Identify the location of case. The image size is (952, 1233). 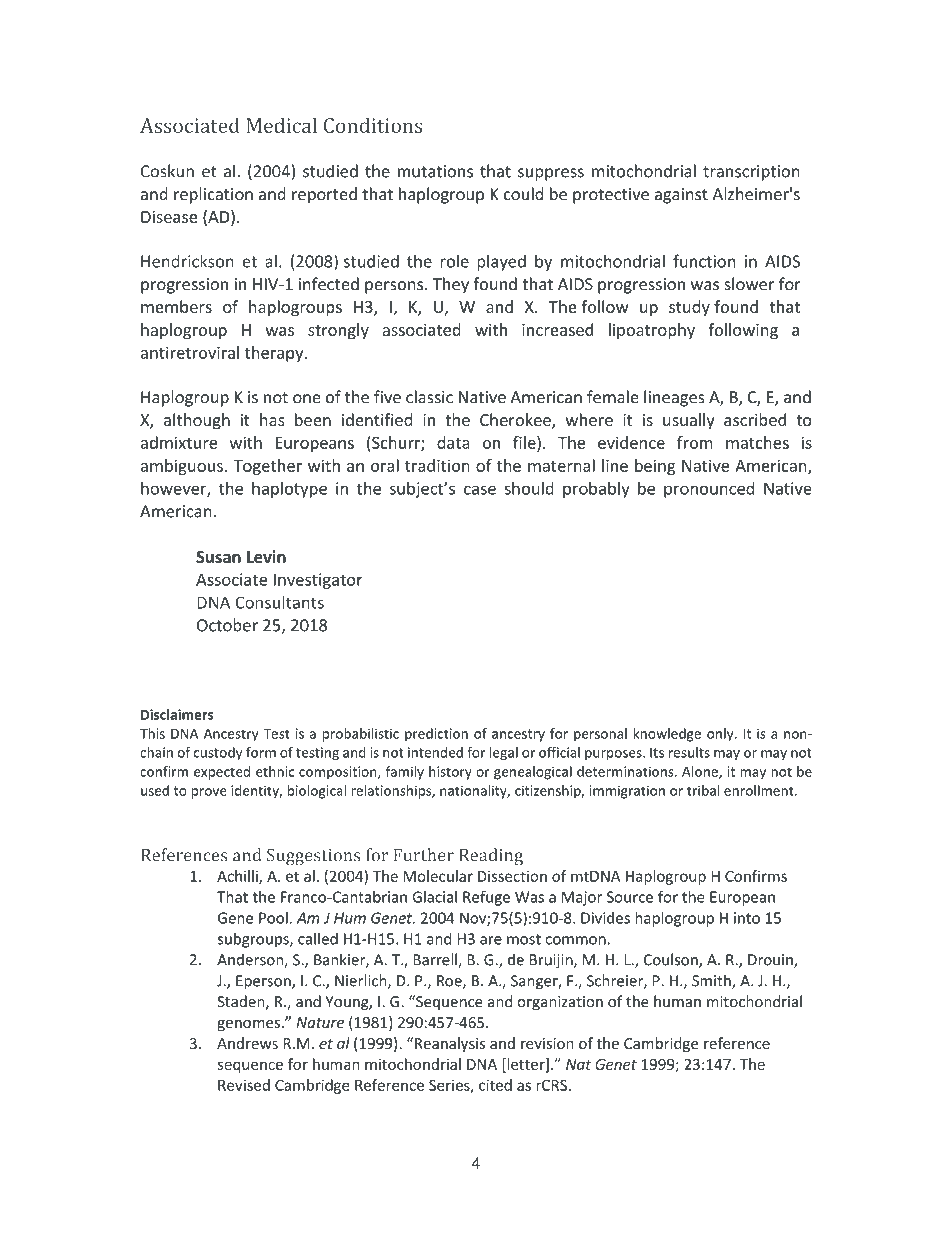
(480, 490).
